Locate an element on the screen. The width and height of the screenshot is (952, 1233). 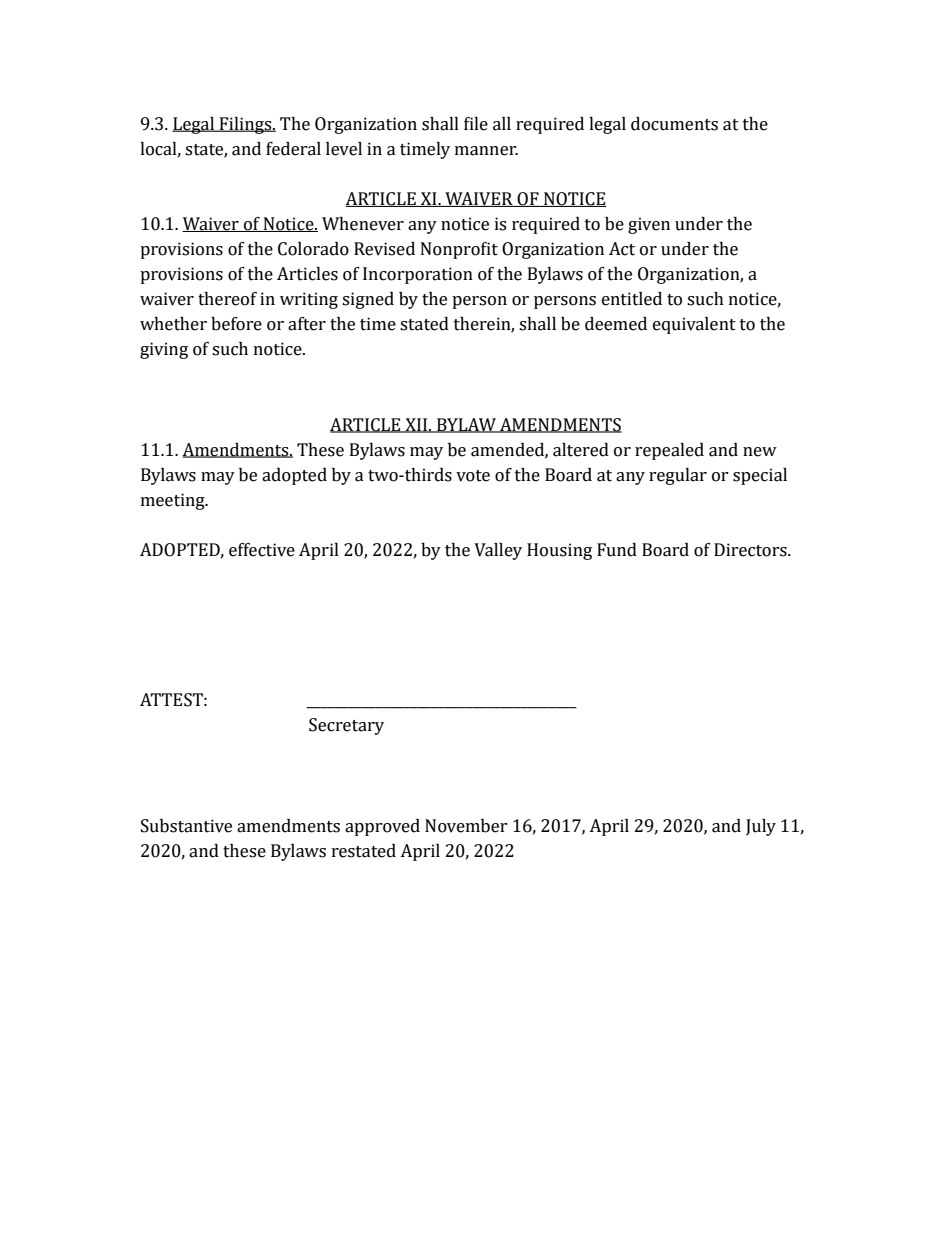
Substantive is located at coordinates (186, 826).
